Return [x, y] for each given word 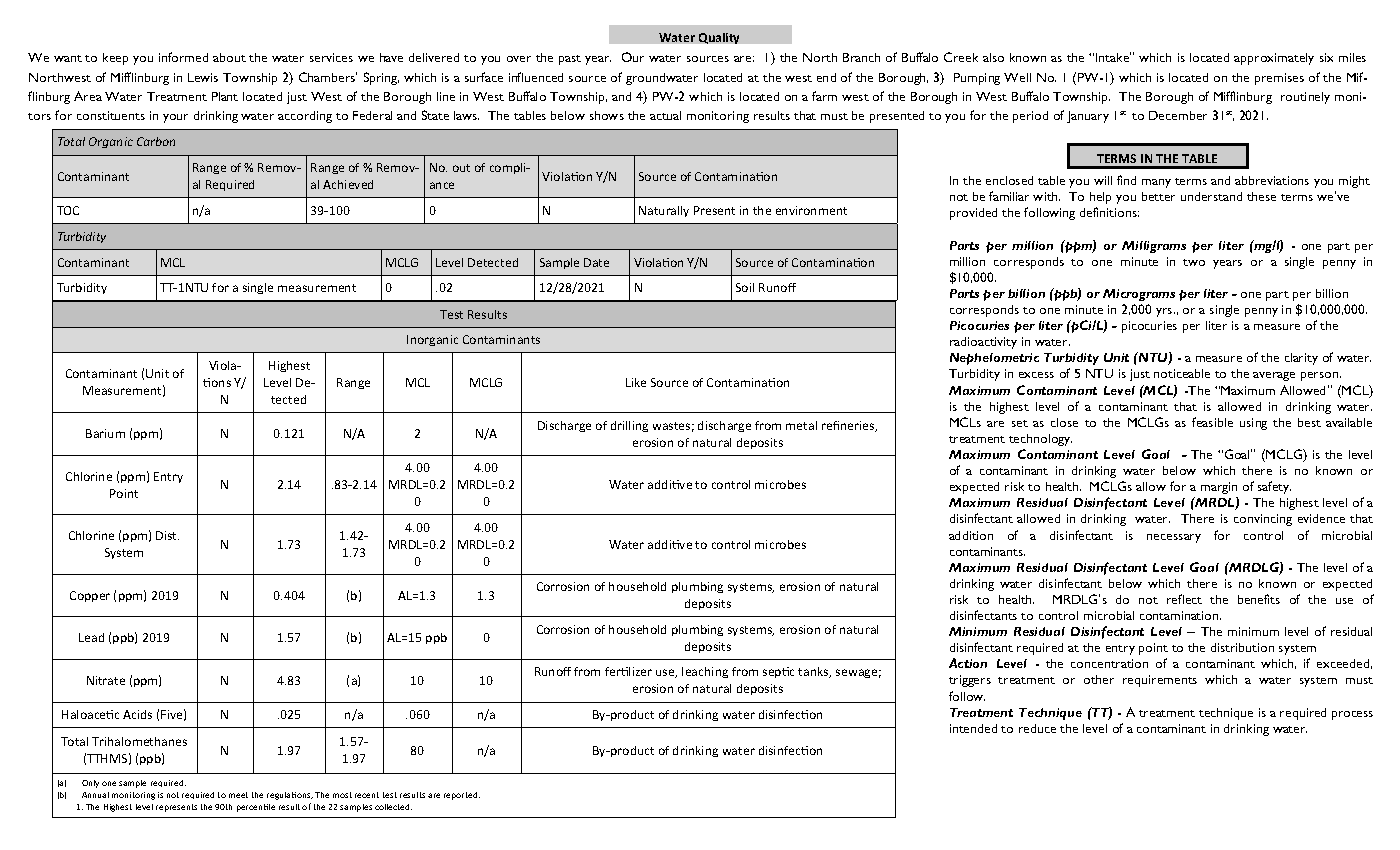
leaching [705, 672]
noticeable [1182, 373]
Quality [719, 38]
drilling [629, 426]
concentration [1109, 663]
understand [1211, 196]
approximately [1274, 59]
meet [238, 795]
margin [1219, 488]
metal [801, 425]
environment [811, 210]
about [229, 57]
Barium [105, 433]
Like [636, 382]
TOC [68, 210]
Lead [91, 637]
